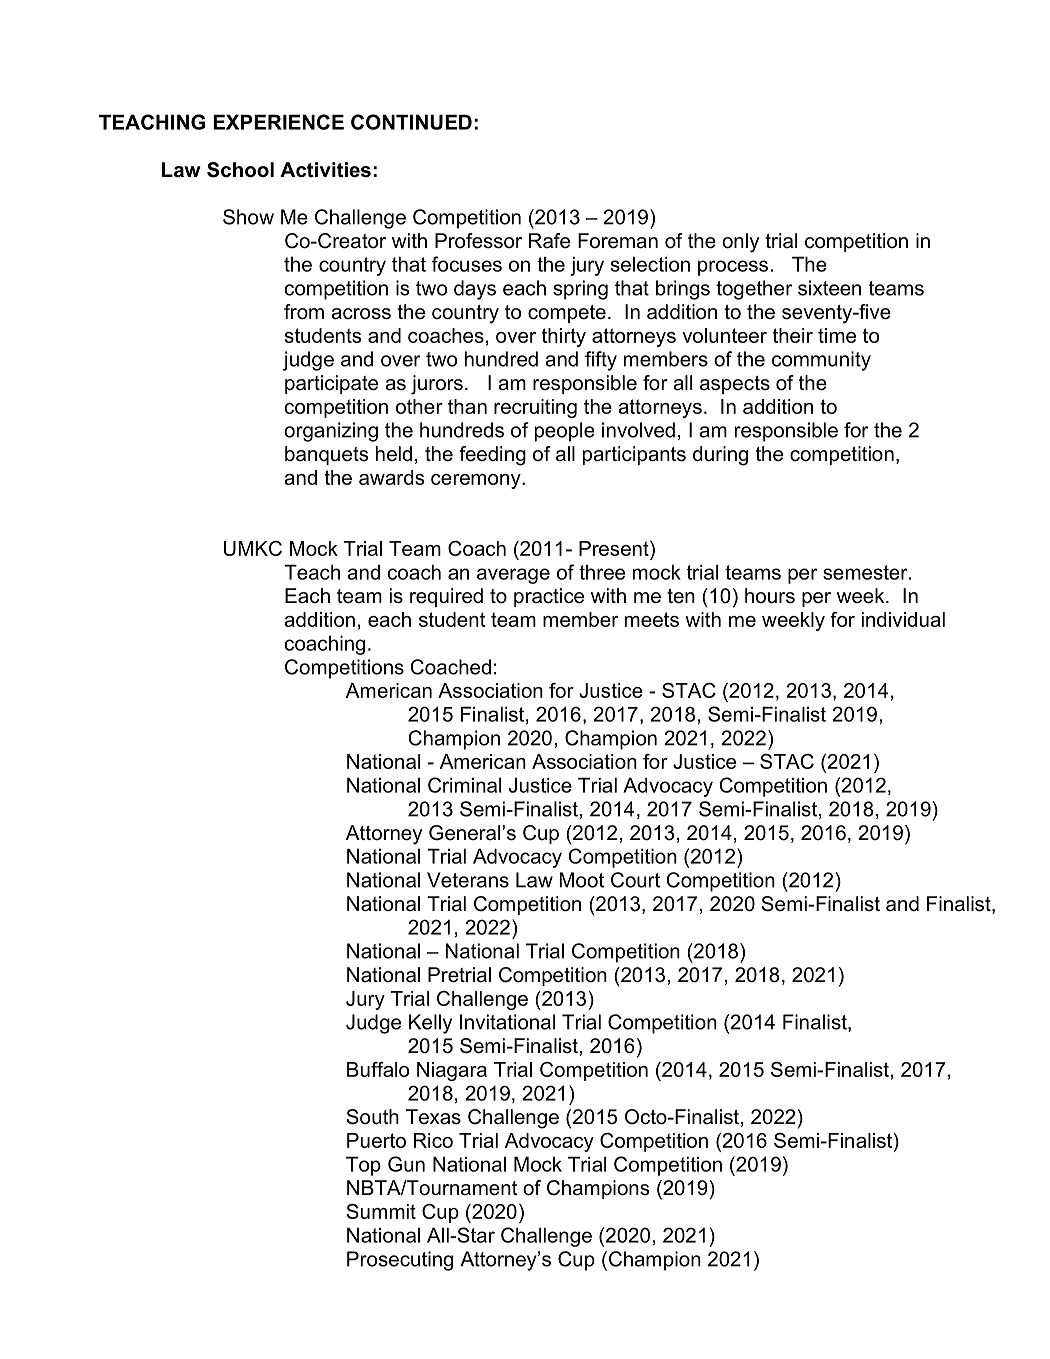 This document has width=1050, height=1359. What do you see at coordinates (325, 170) in the document?
I see `Activities` at bounding box center [325, 170].
